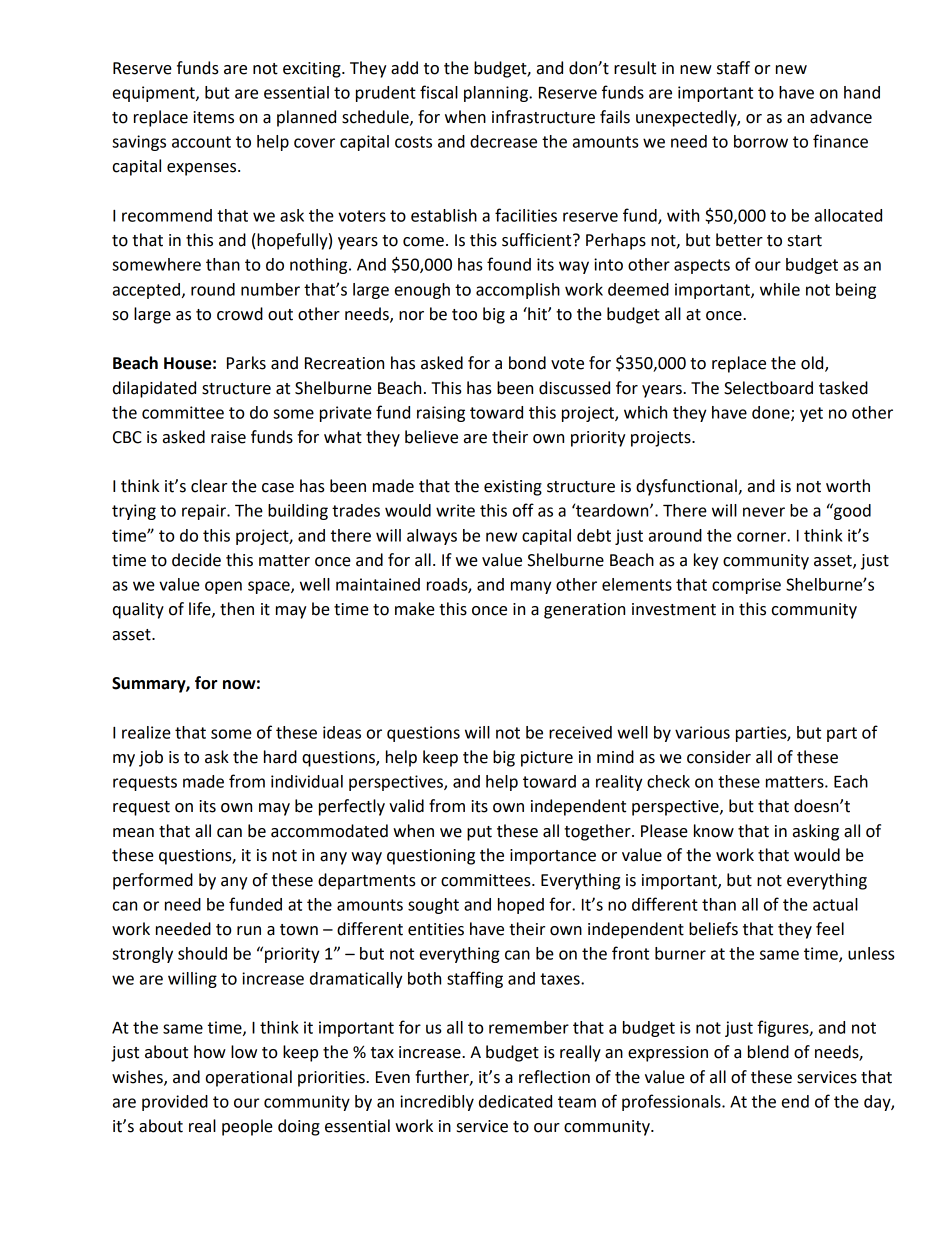 This screenshot has width=952, height=1233. Describe the element at coordinates (515, 1101) in the screenshot. I see `dedicated` at that location.
